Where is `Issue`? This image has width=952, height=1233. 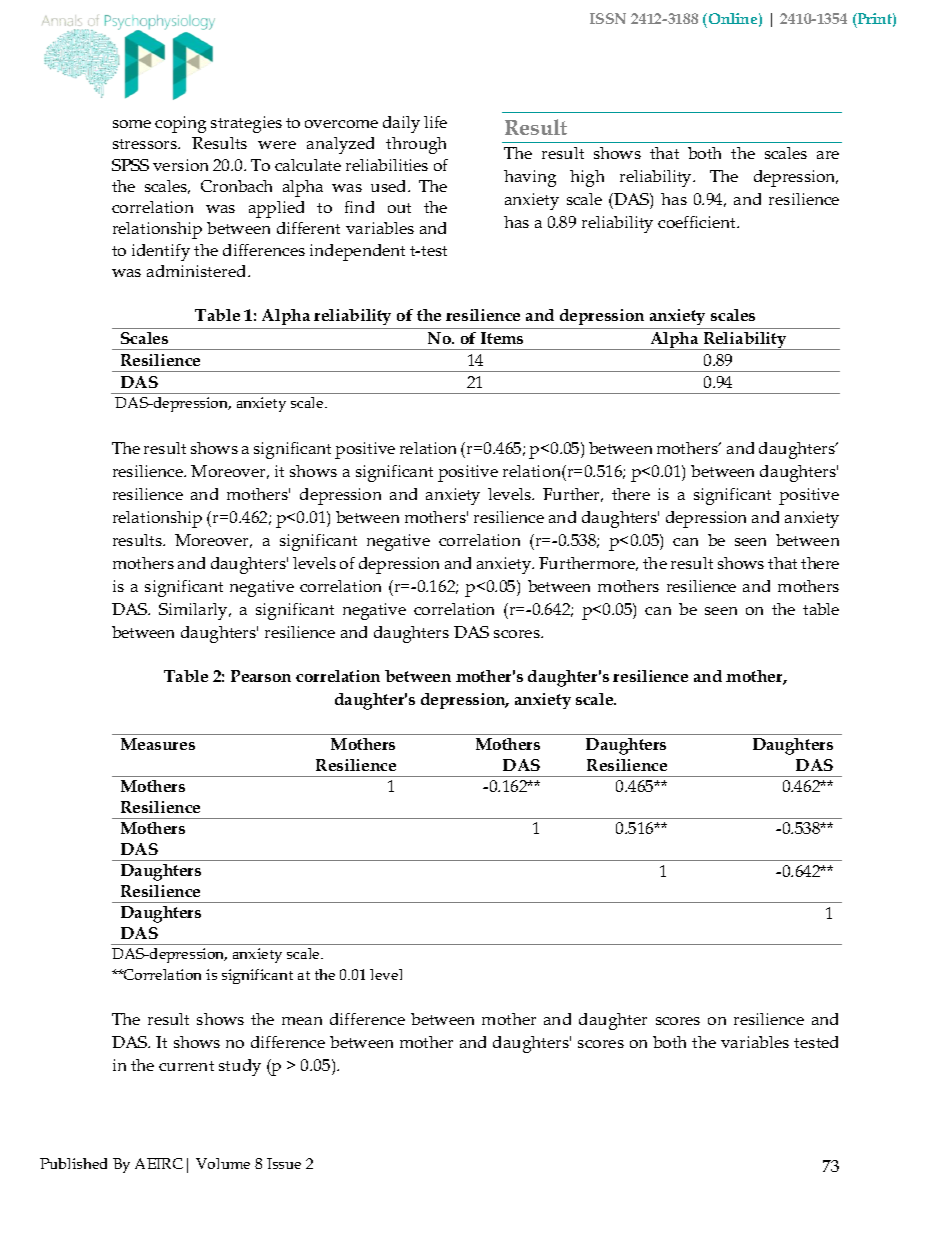
Issue is located at coordinates (284, 1163).
